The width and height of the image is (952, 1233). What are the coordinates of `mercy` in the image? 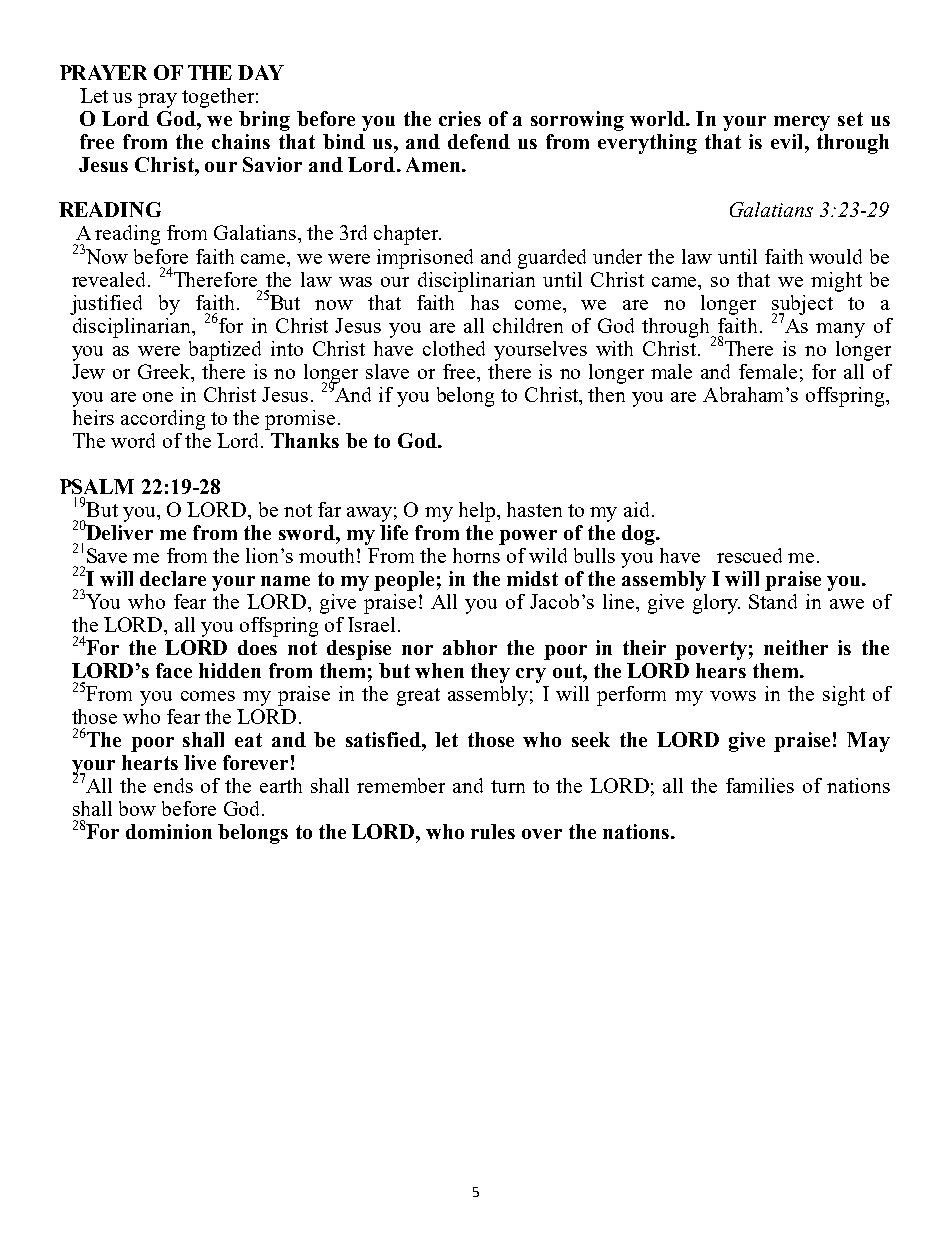 It's located at (802, 123).
